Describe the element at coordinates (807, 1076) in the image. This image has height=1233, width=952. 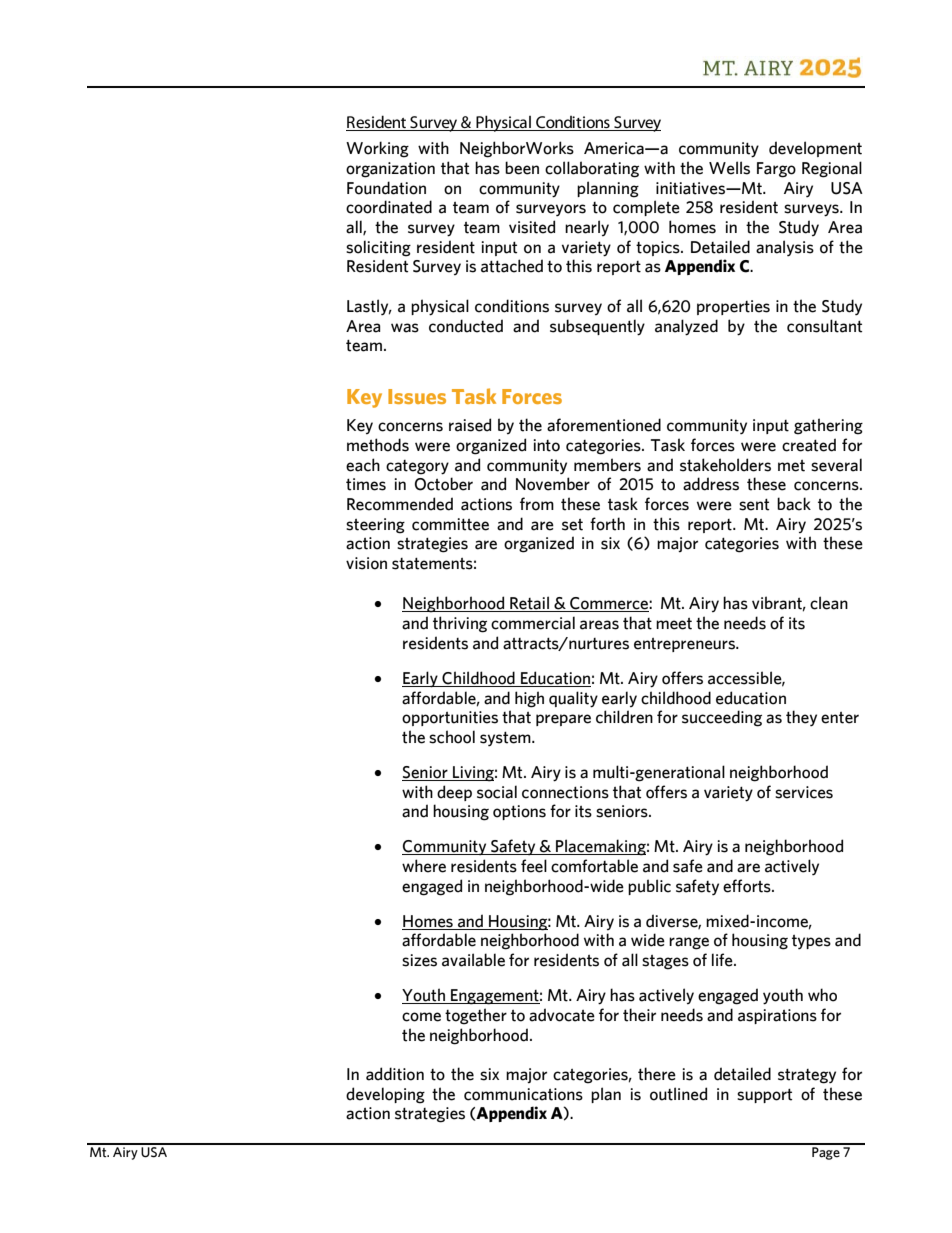
I see `strategy` at that location.
